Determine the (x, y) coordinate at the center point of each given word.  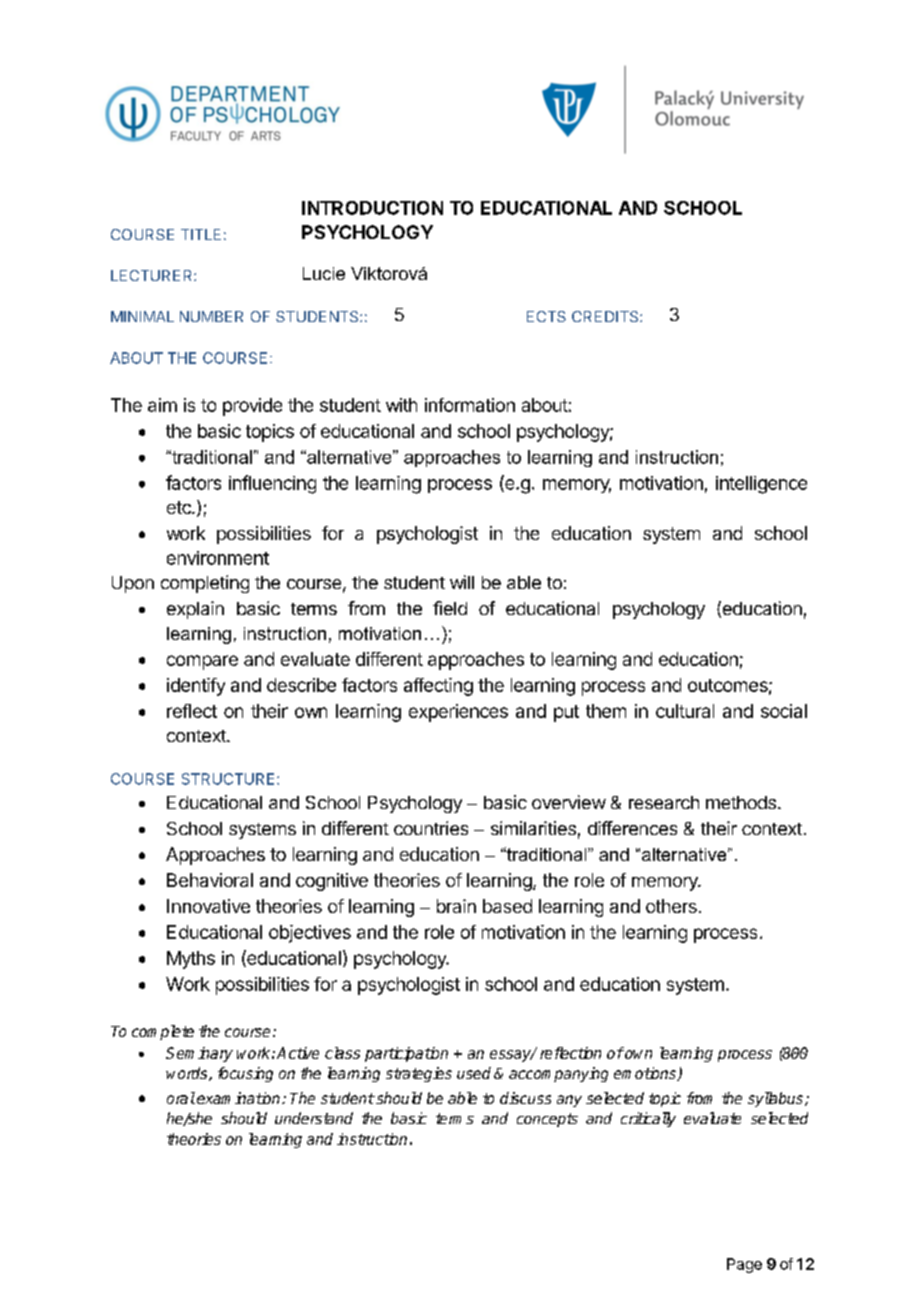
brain (456, 906)
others (671, 906)
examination (238, 1098)
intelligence (761, 485)
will (462, 582)
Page (744, 1265)
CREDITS (606, 316)
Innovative (208, 906)
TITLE (201, 234)
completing (205, 584)
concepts (547, 1120)
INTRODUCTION (372, 208)
